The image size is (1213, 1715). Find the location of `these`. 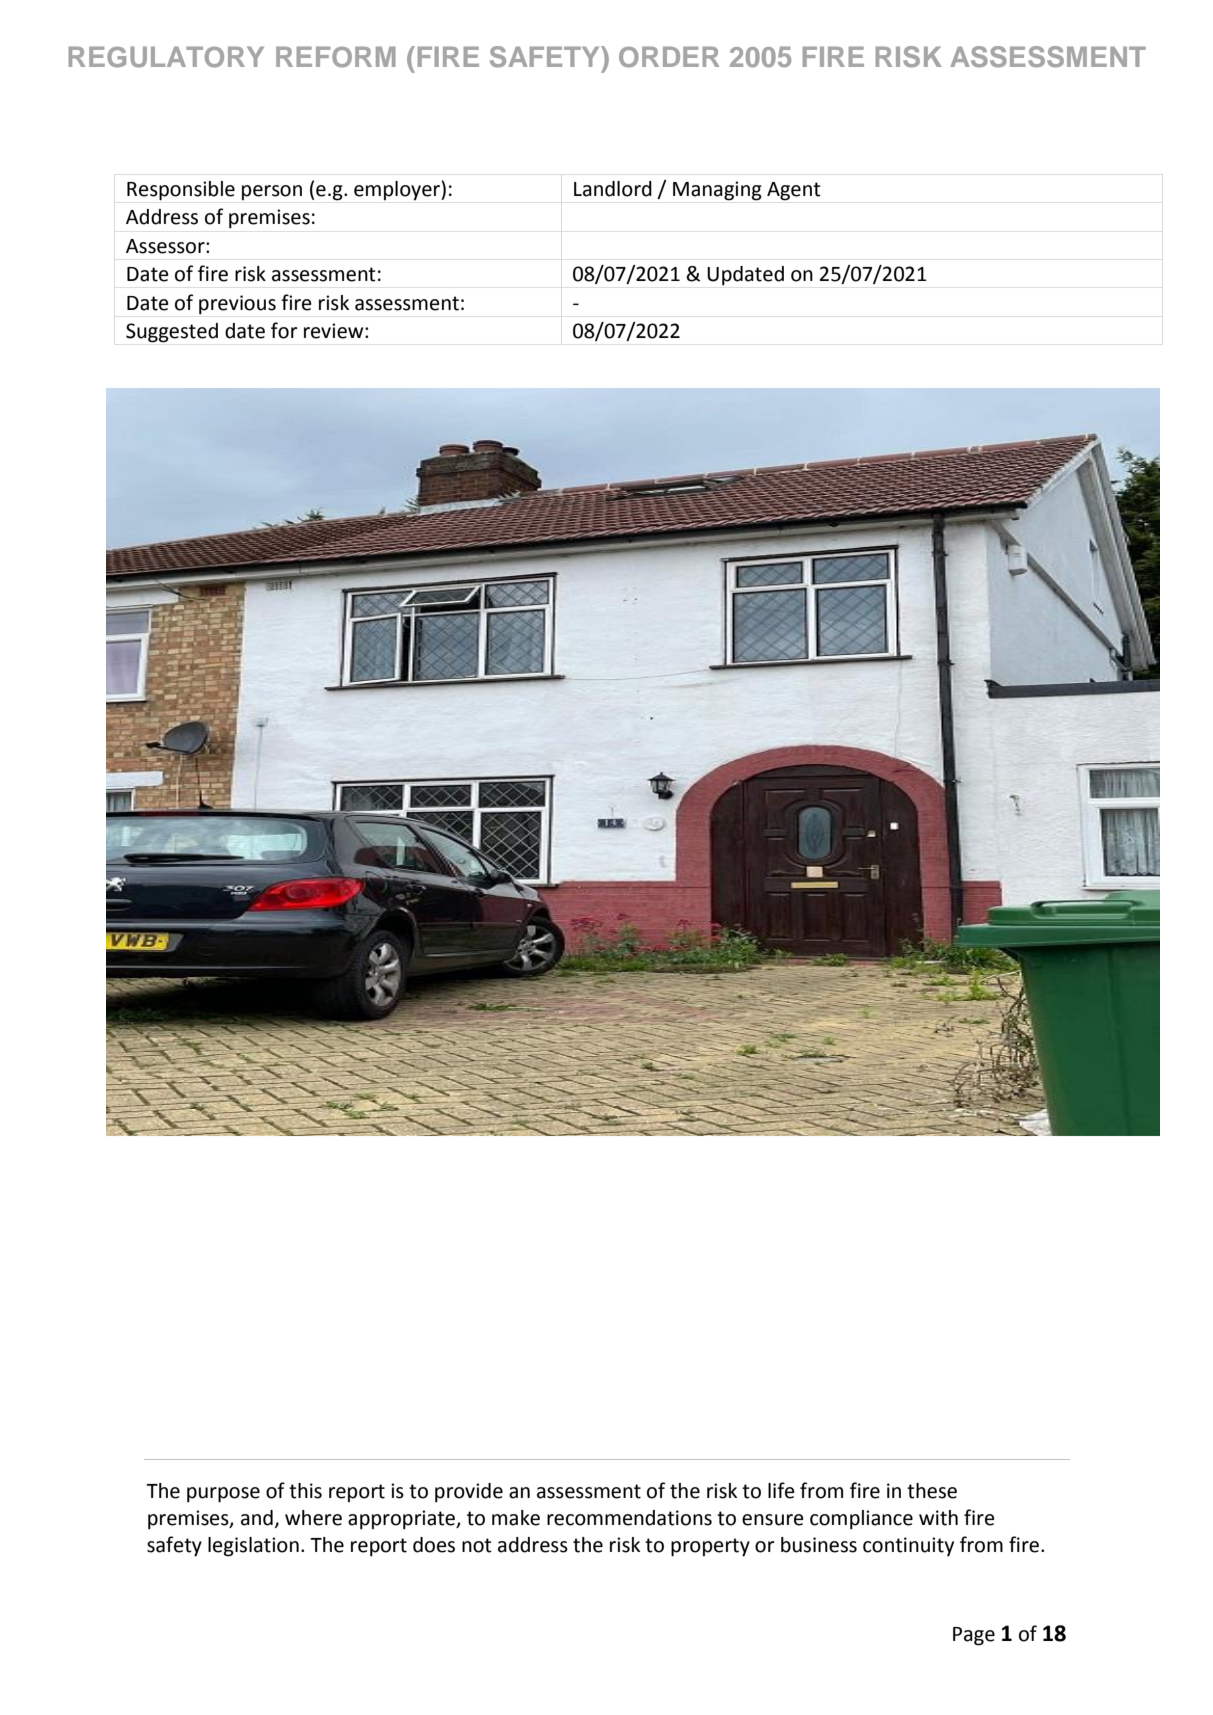

these is located at coordinates (932, 1491).
